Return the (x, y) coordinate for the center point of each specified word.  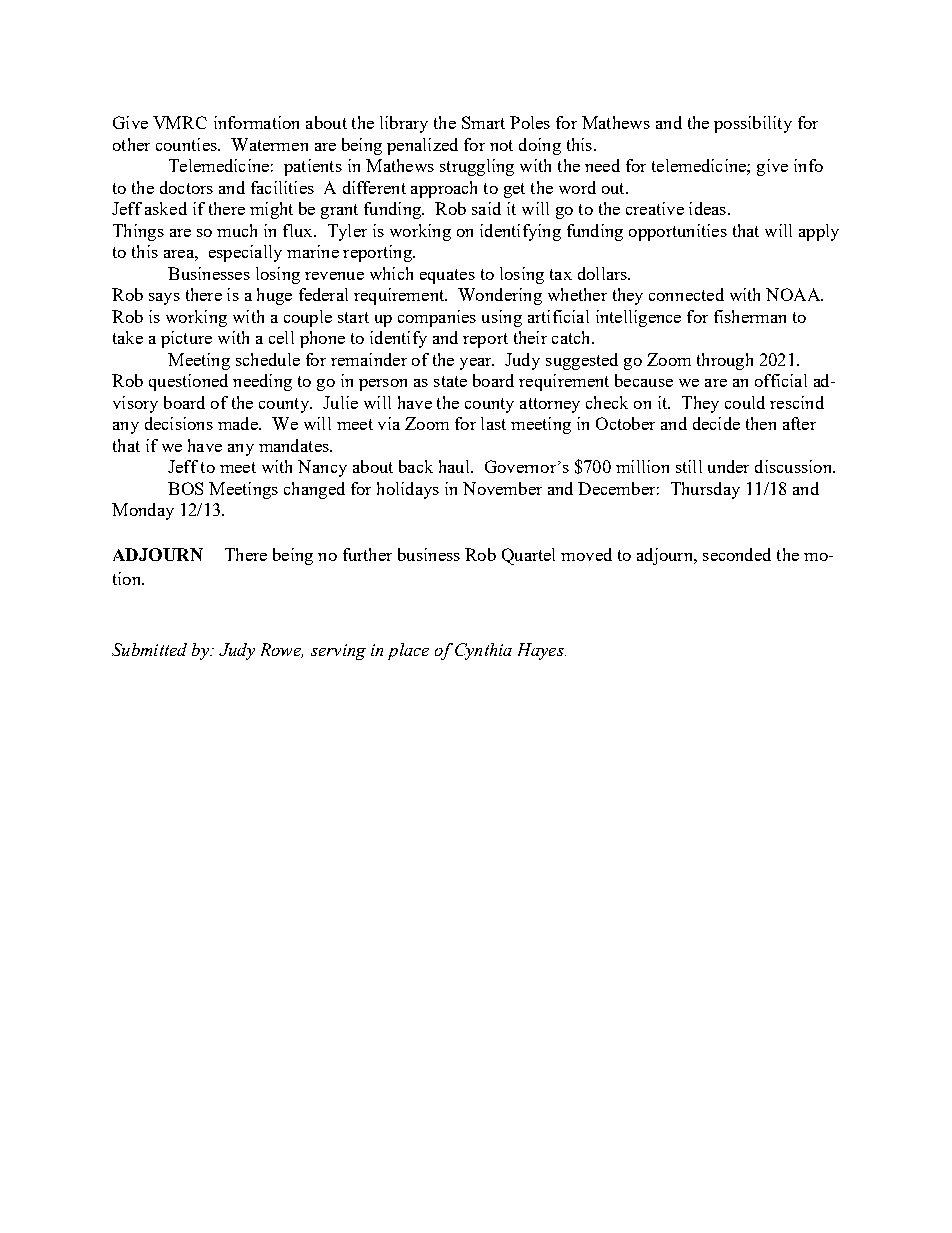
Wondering (500, 296)
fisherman (750, 316)
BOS (185, 488)
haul (455, 466)
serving (338, 652)
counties (187, 144)
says (164, 299)
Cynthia (483, 651)
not (501, 145)
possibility (753, 124)
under (728, 466)
